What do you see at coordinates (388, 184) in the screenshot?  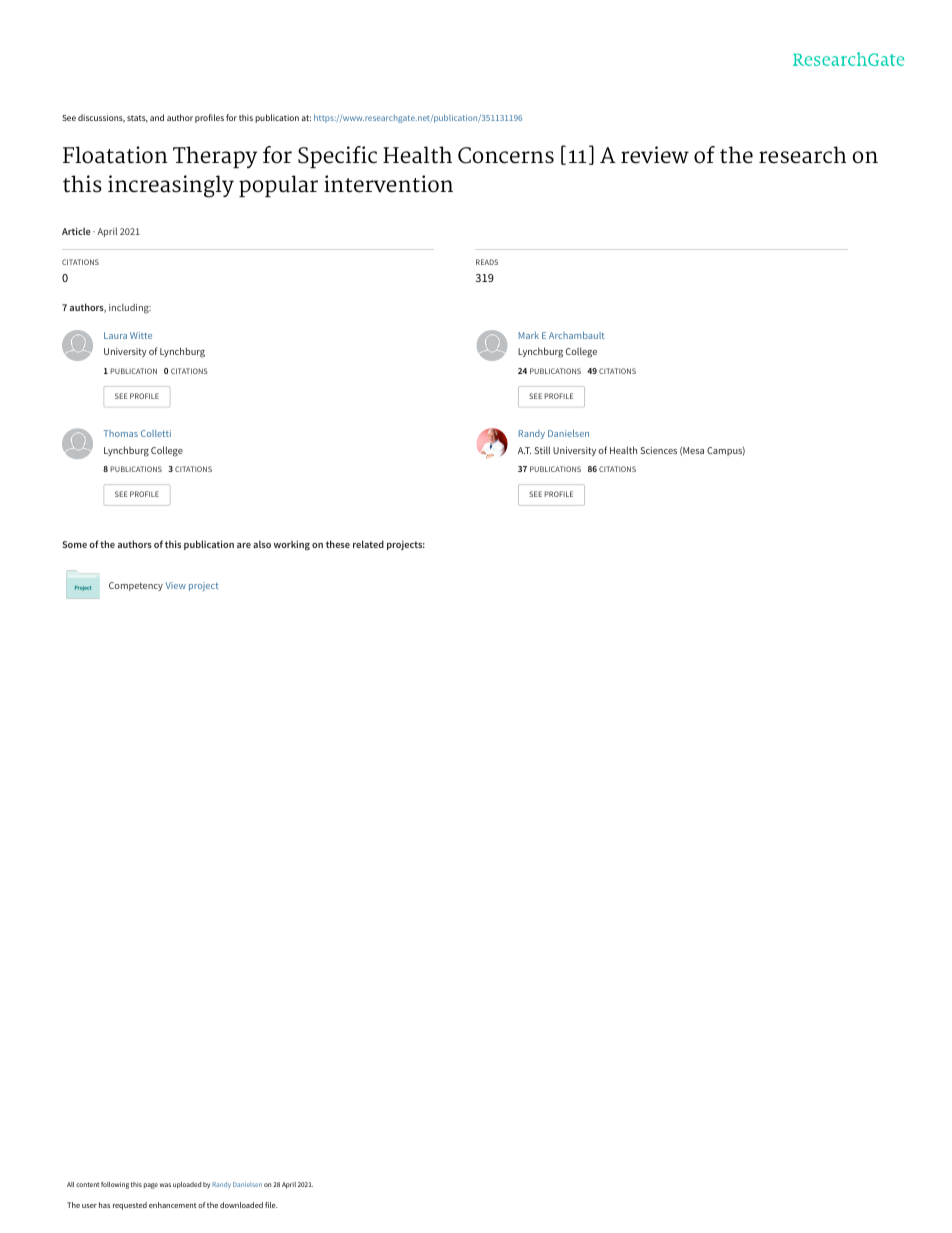 I see `intervention` at bounding box center [388, 184].
